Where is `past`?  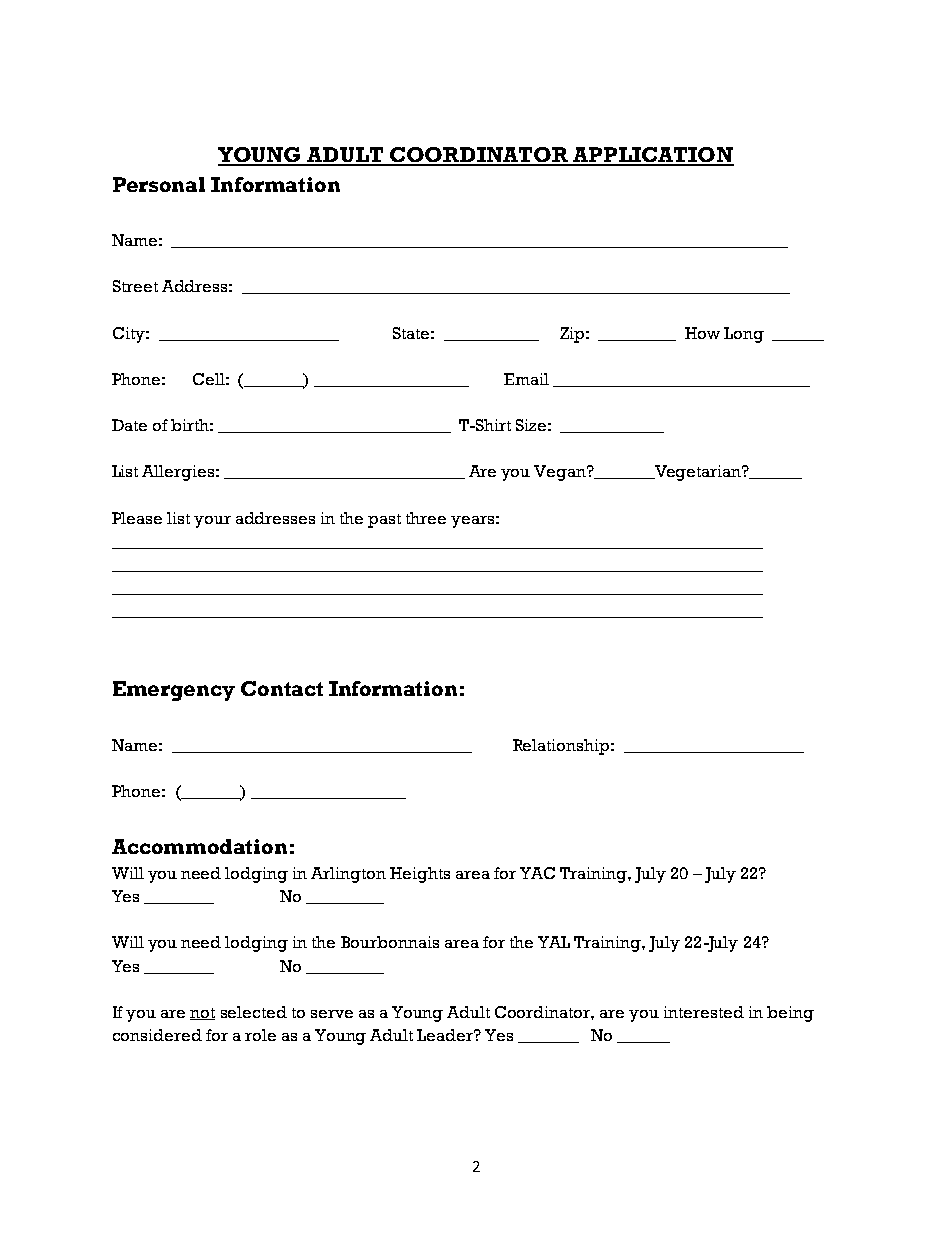 past is located at coordinates (384, 521).
